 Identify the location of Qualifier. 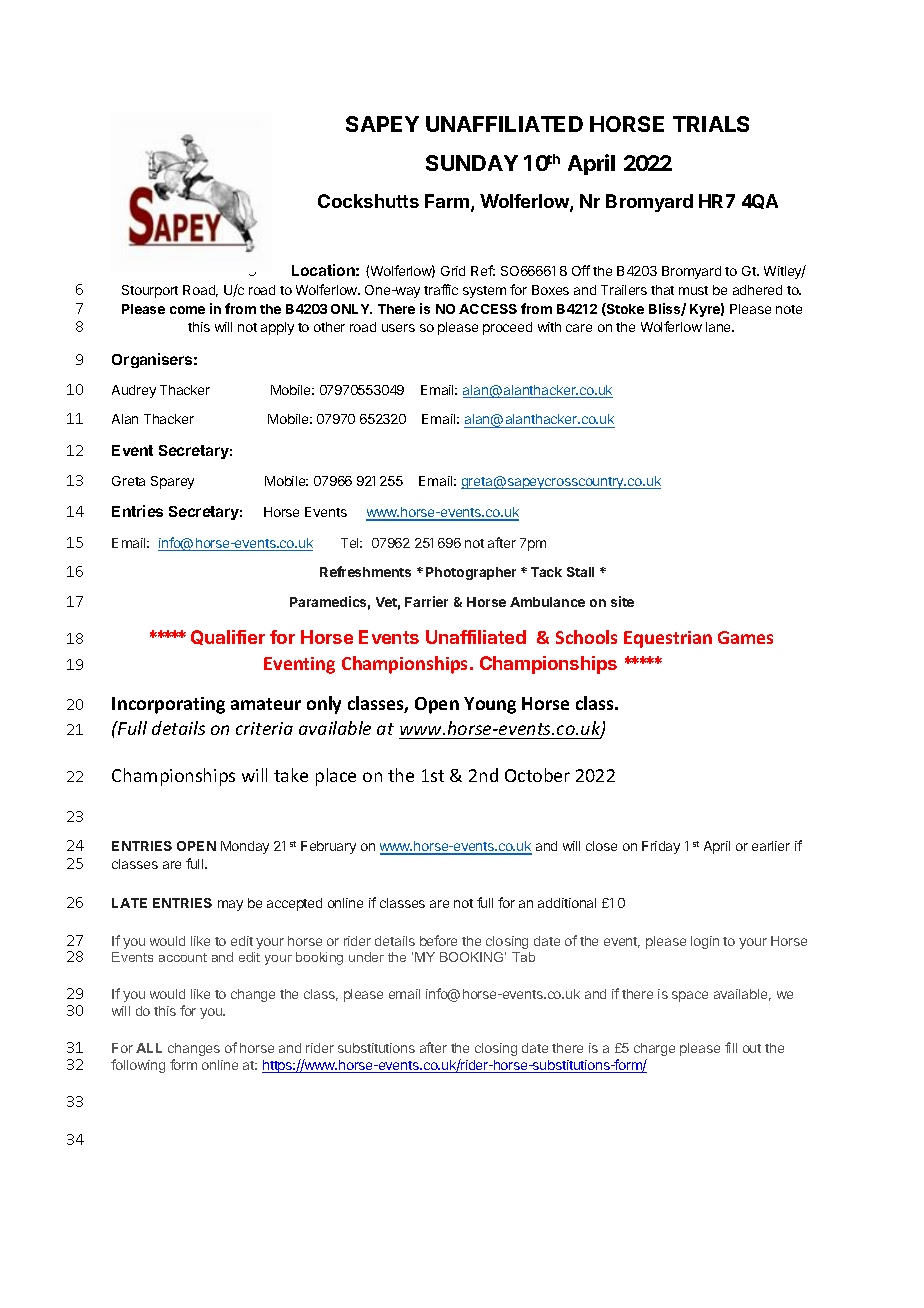
(228, 637).
